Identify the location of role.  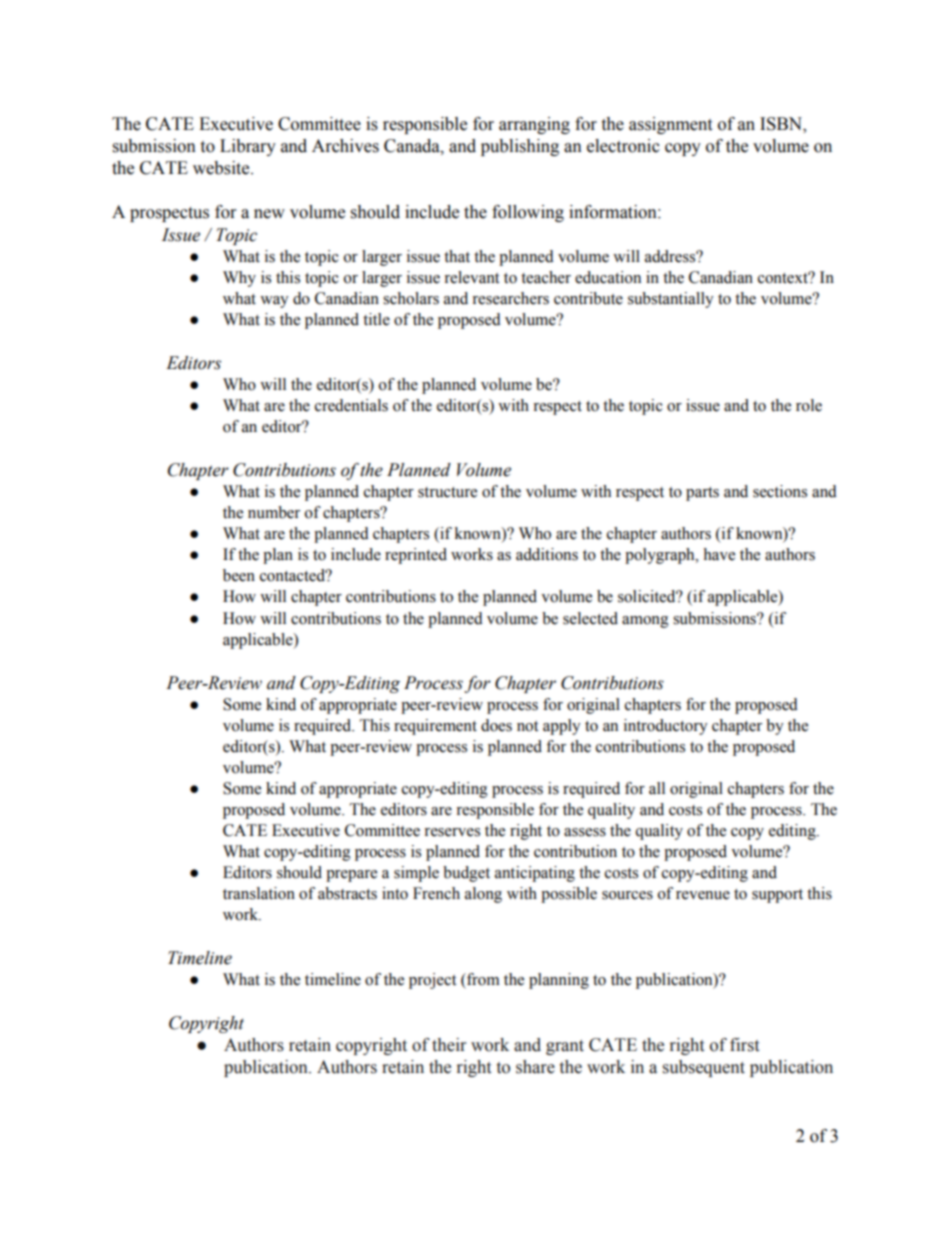
(809, 405).
